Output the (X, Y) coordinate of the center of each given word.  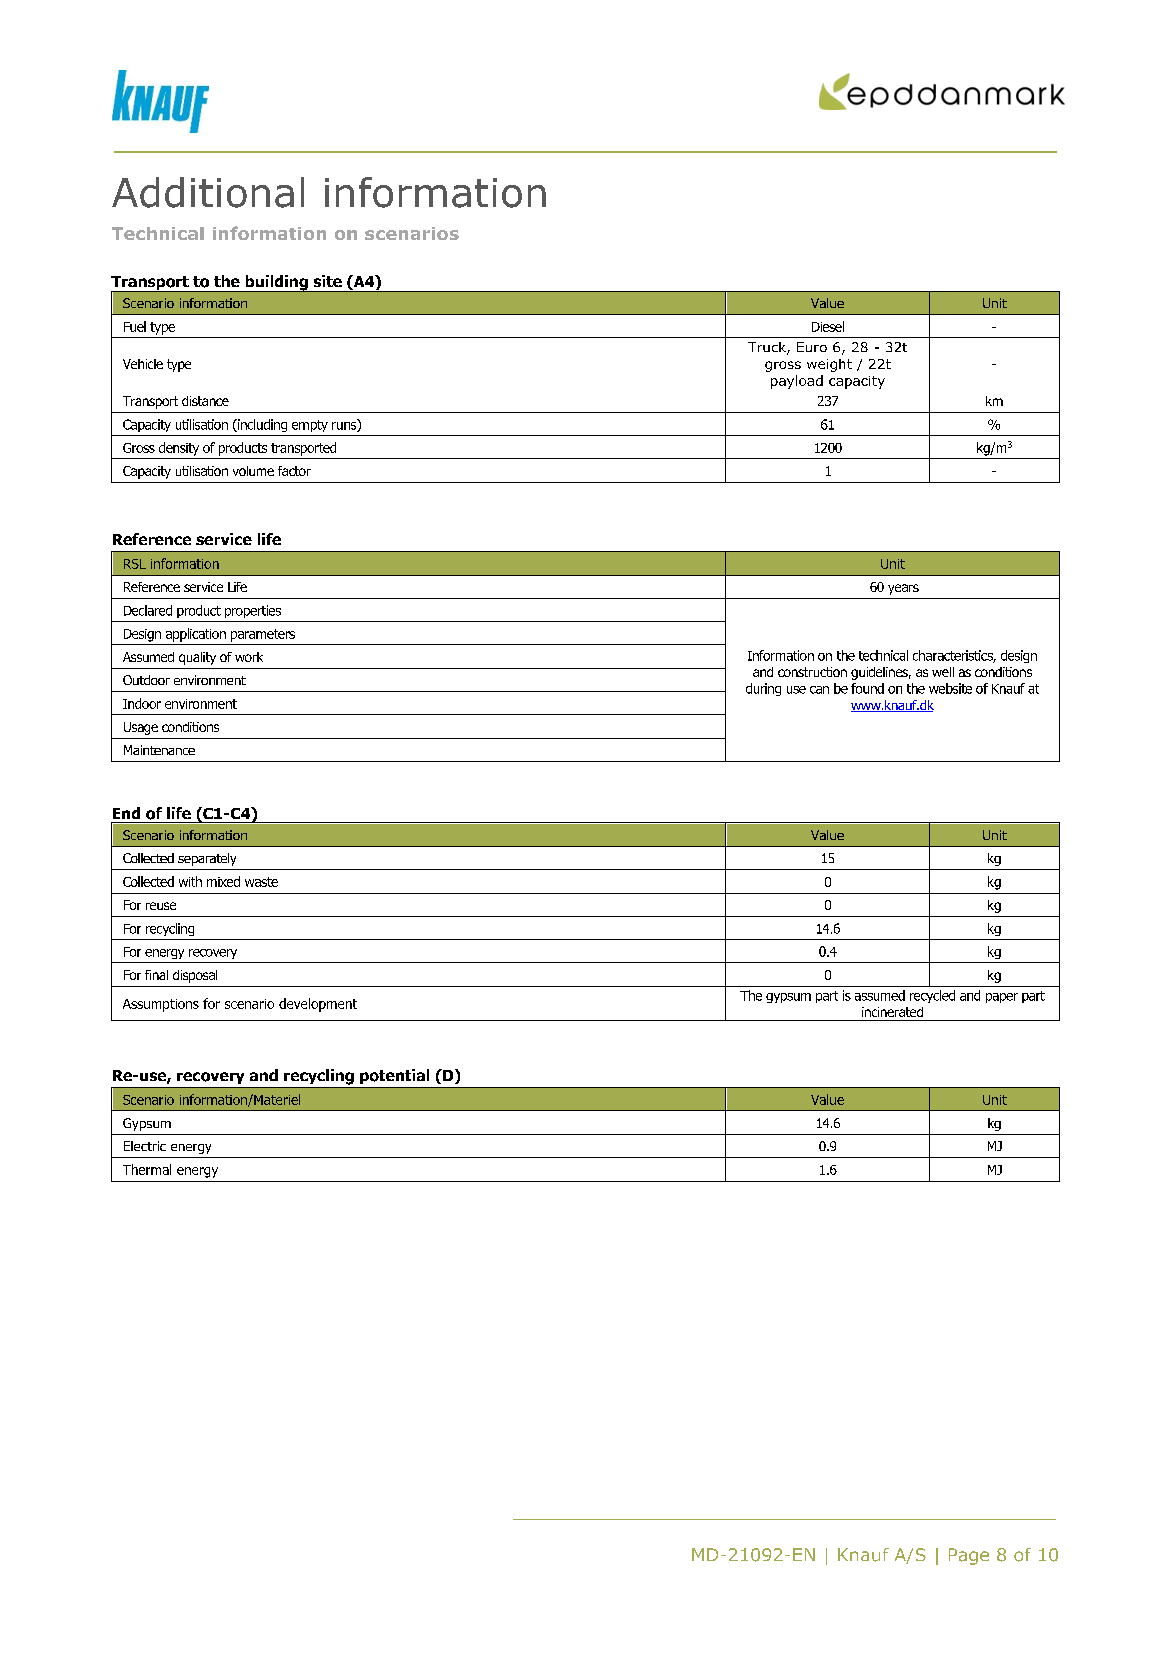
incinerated (892, 1012)
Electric (145, 1146)
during (763, 689)
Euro (812, 347)
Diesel (828, 326)
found (867, 688)
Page (969, 1556)
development (318, 1005)
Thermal (147, 1169)
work (249, 657)
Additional (208, 192)
